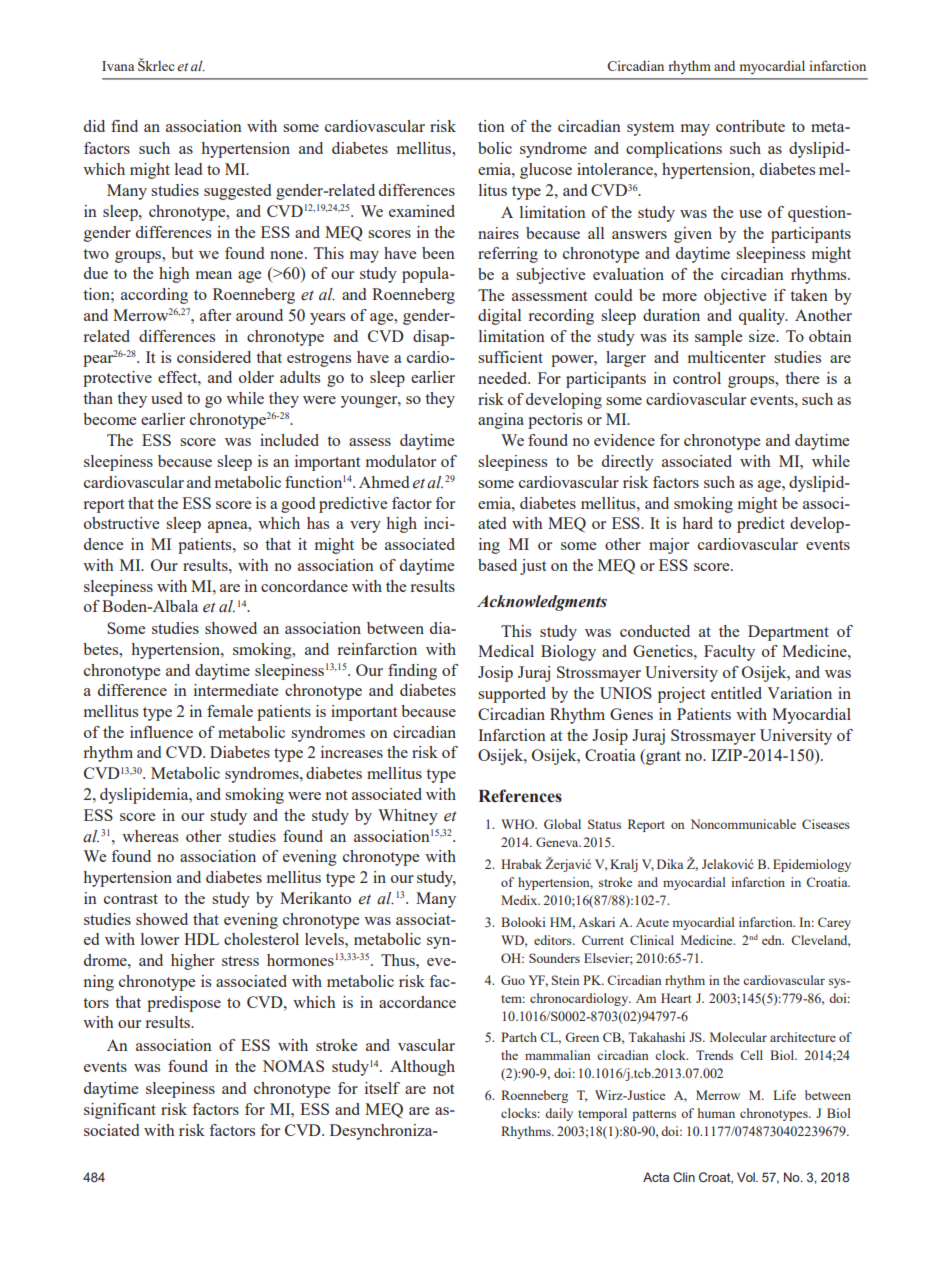  What do you see at coordinates (504, 378) in the screenshot?
I see `needed` at bounding box center [504, 378].
